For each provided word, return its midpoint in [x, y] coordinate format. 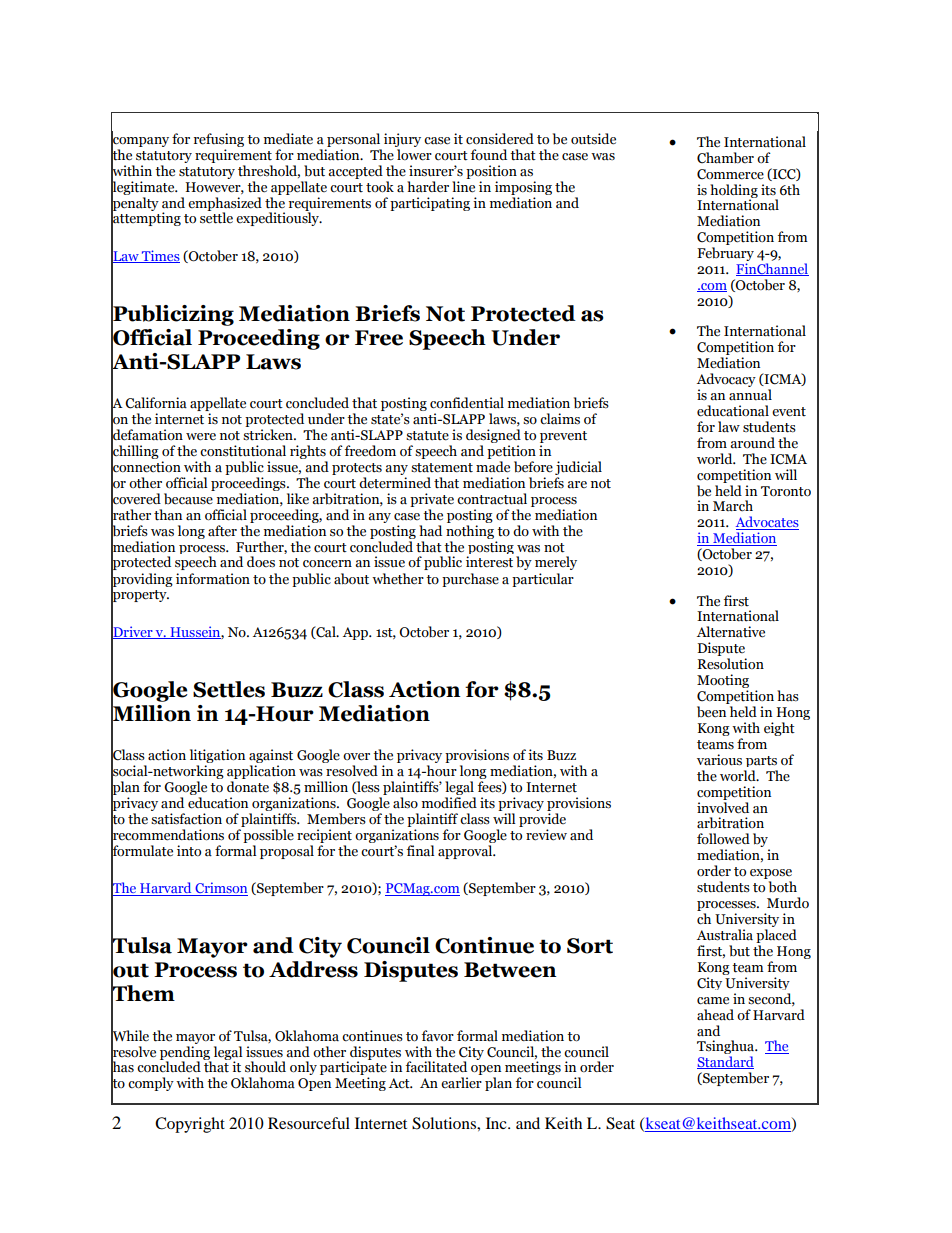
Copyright [190, 1125]
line [463, 187]
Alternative [731, 632]
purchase [470, 580]
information [213, 579]
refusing [219, 140]
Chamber [725, 158]
